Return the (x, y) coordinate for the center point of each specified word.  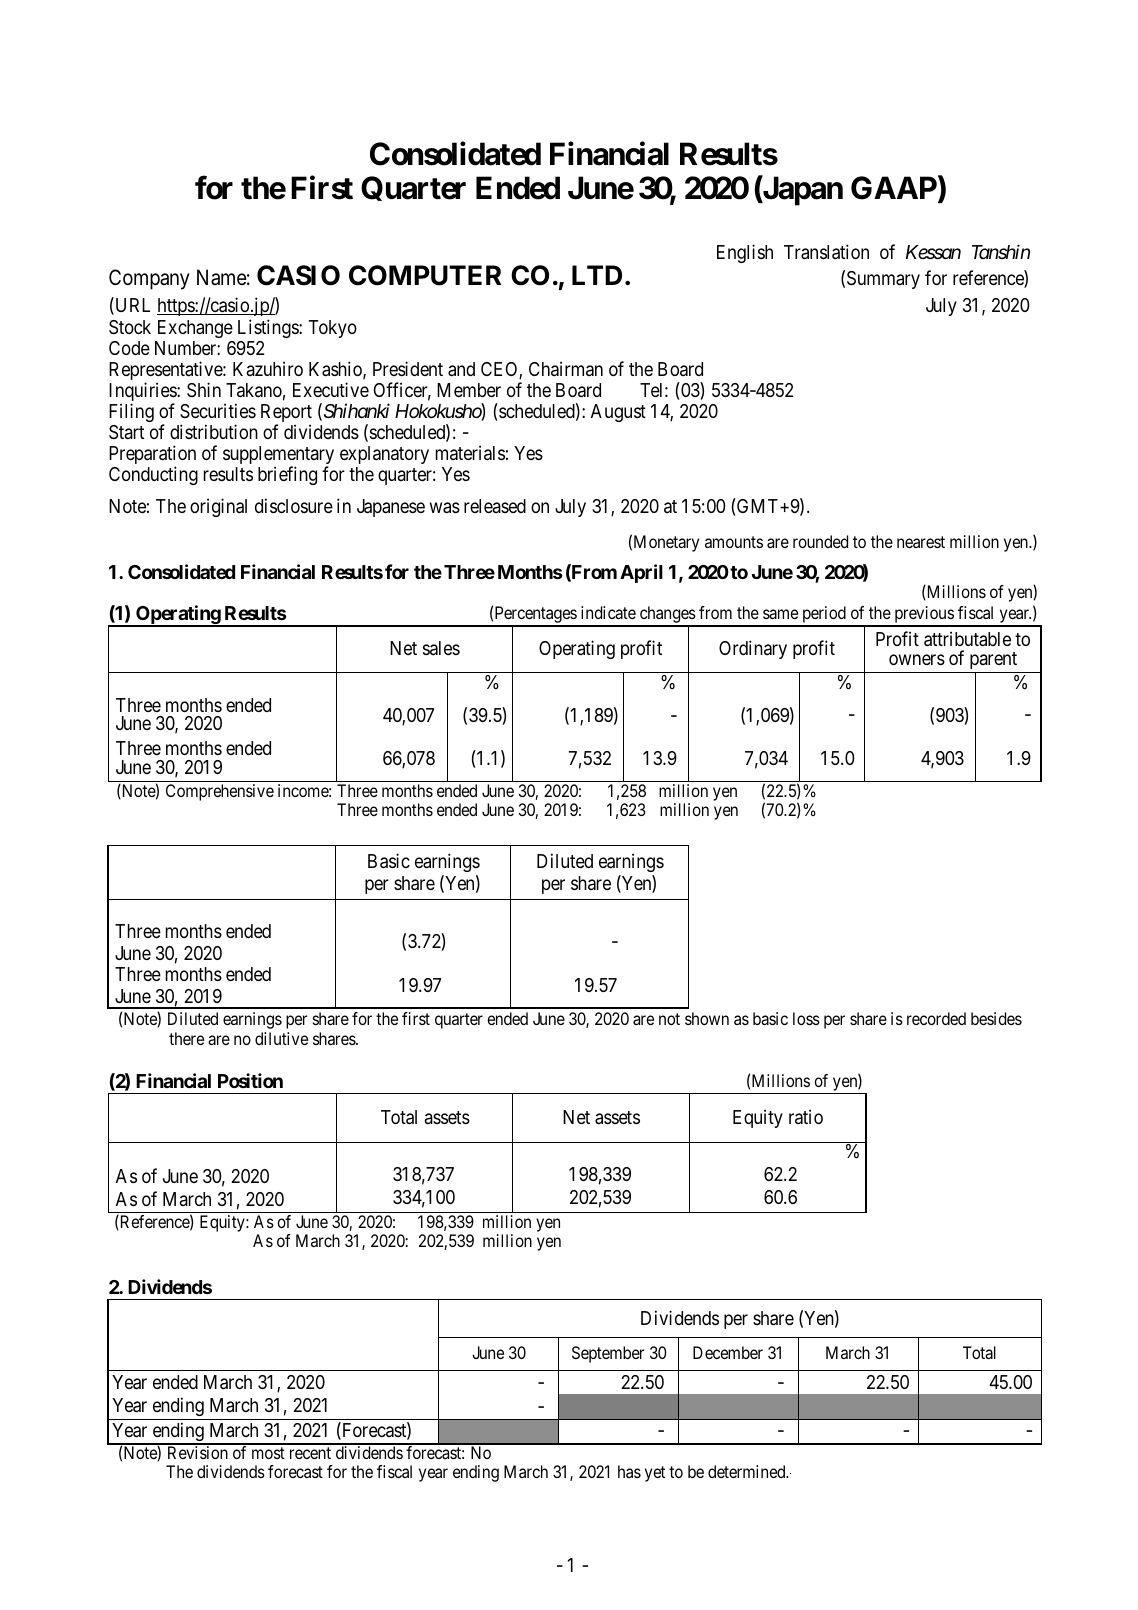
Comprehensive (220, 792)
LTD (597, 275)
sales (441, 648)
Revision (198, 1452)
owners (917, 659)
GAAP (895, 189)
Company (149, 279)
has (629, 1471)
